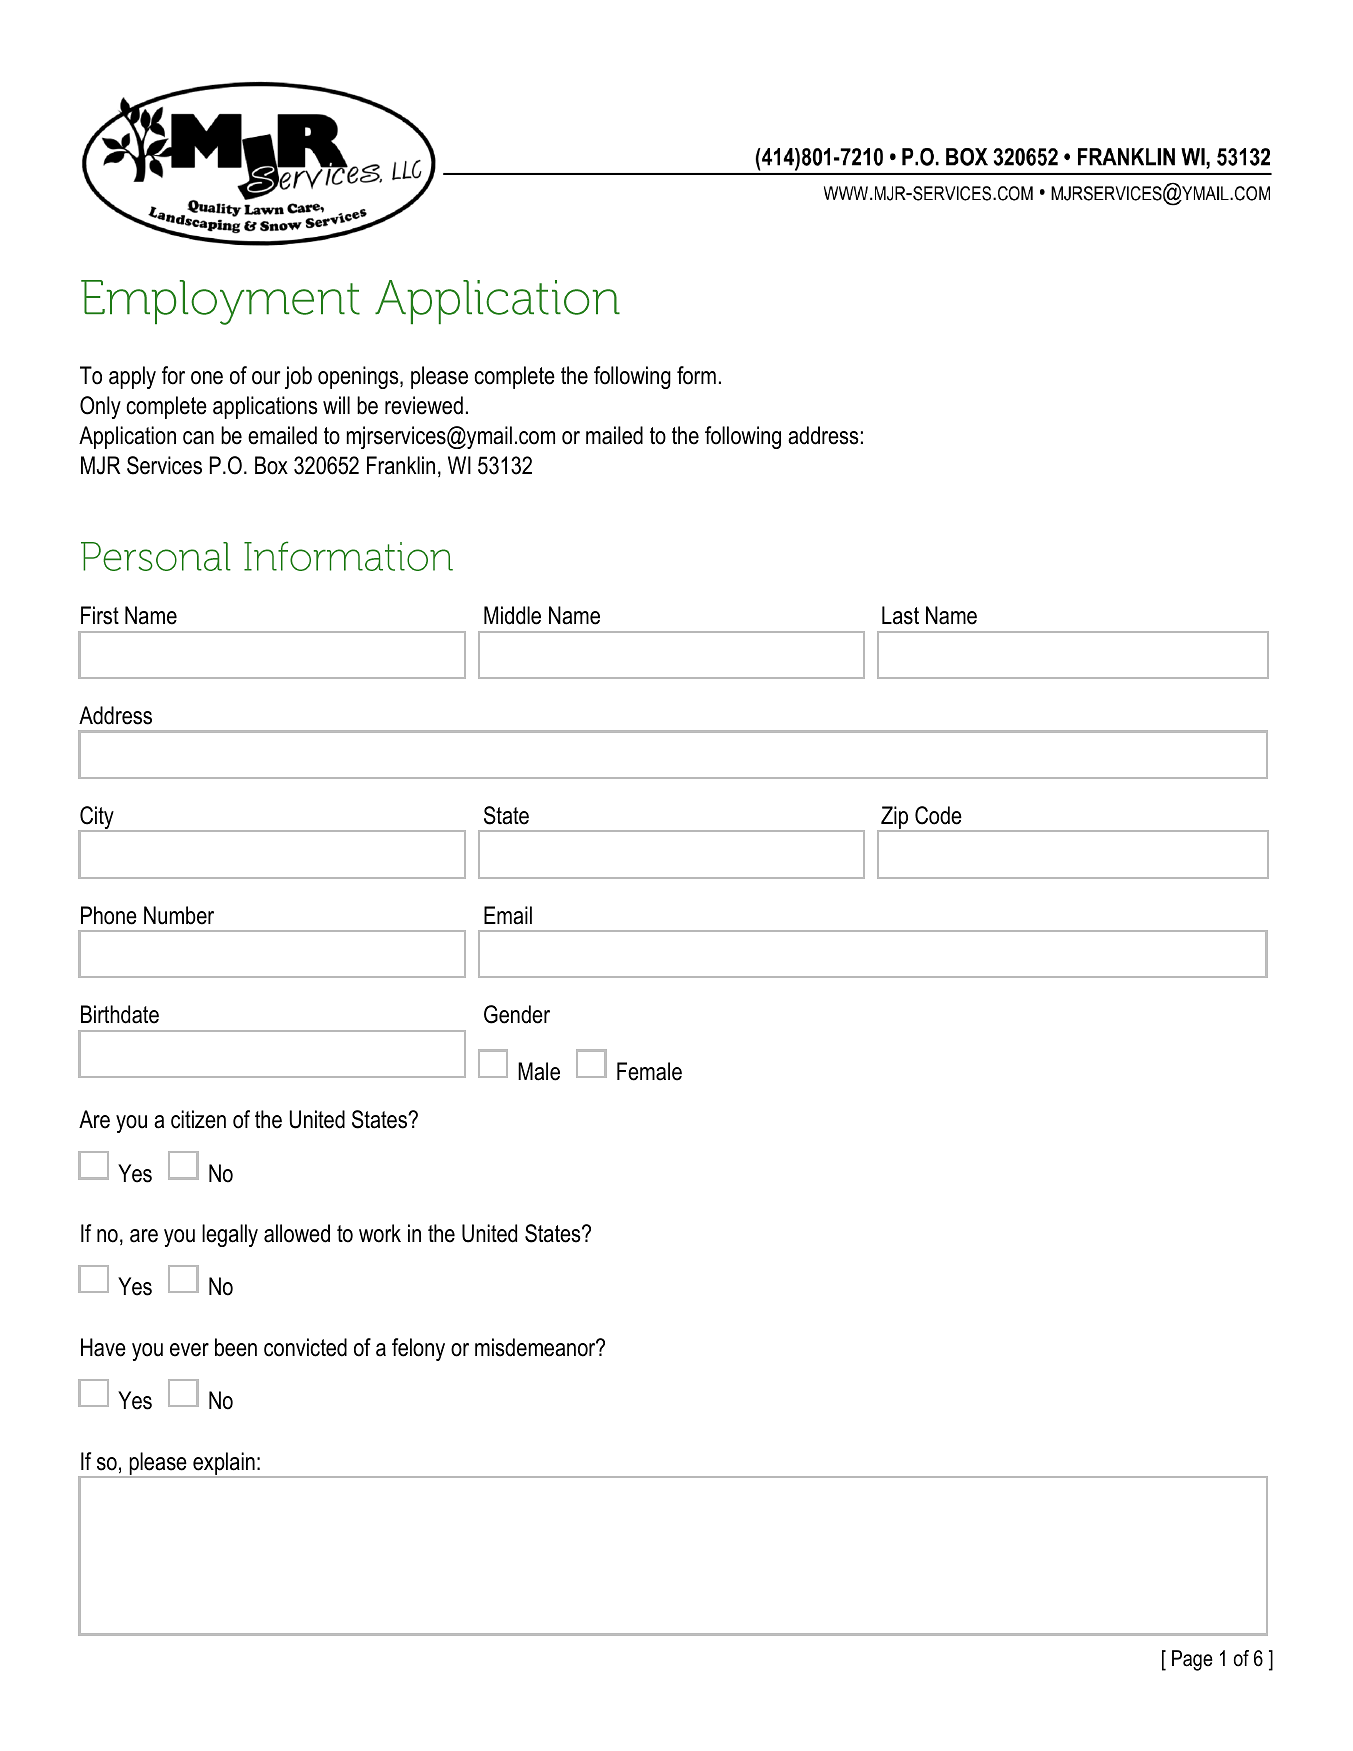  Describe the element at coordinates (1192, 1660) in the page. I see `Page` at that location.
